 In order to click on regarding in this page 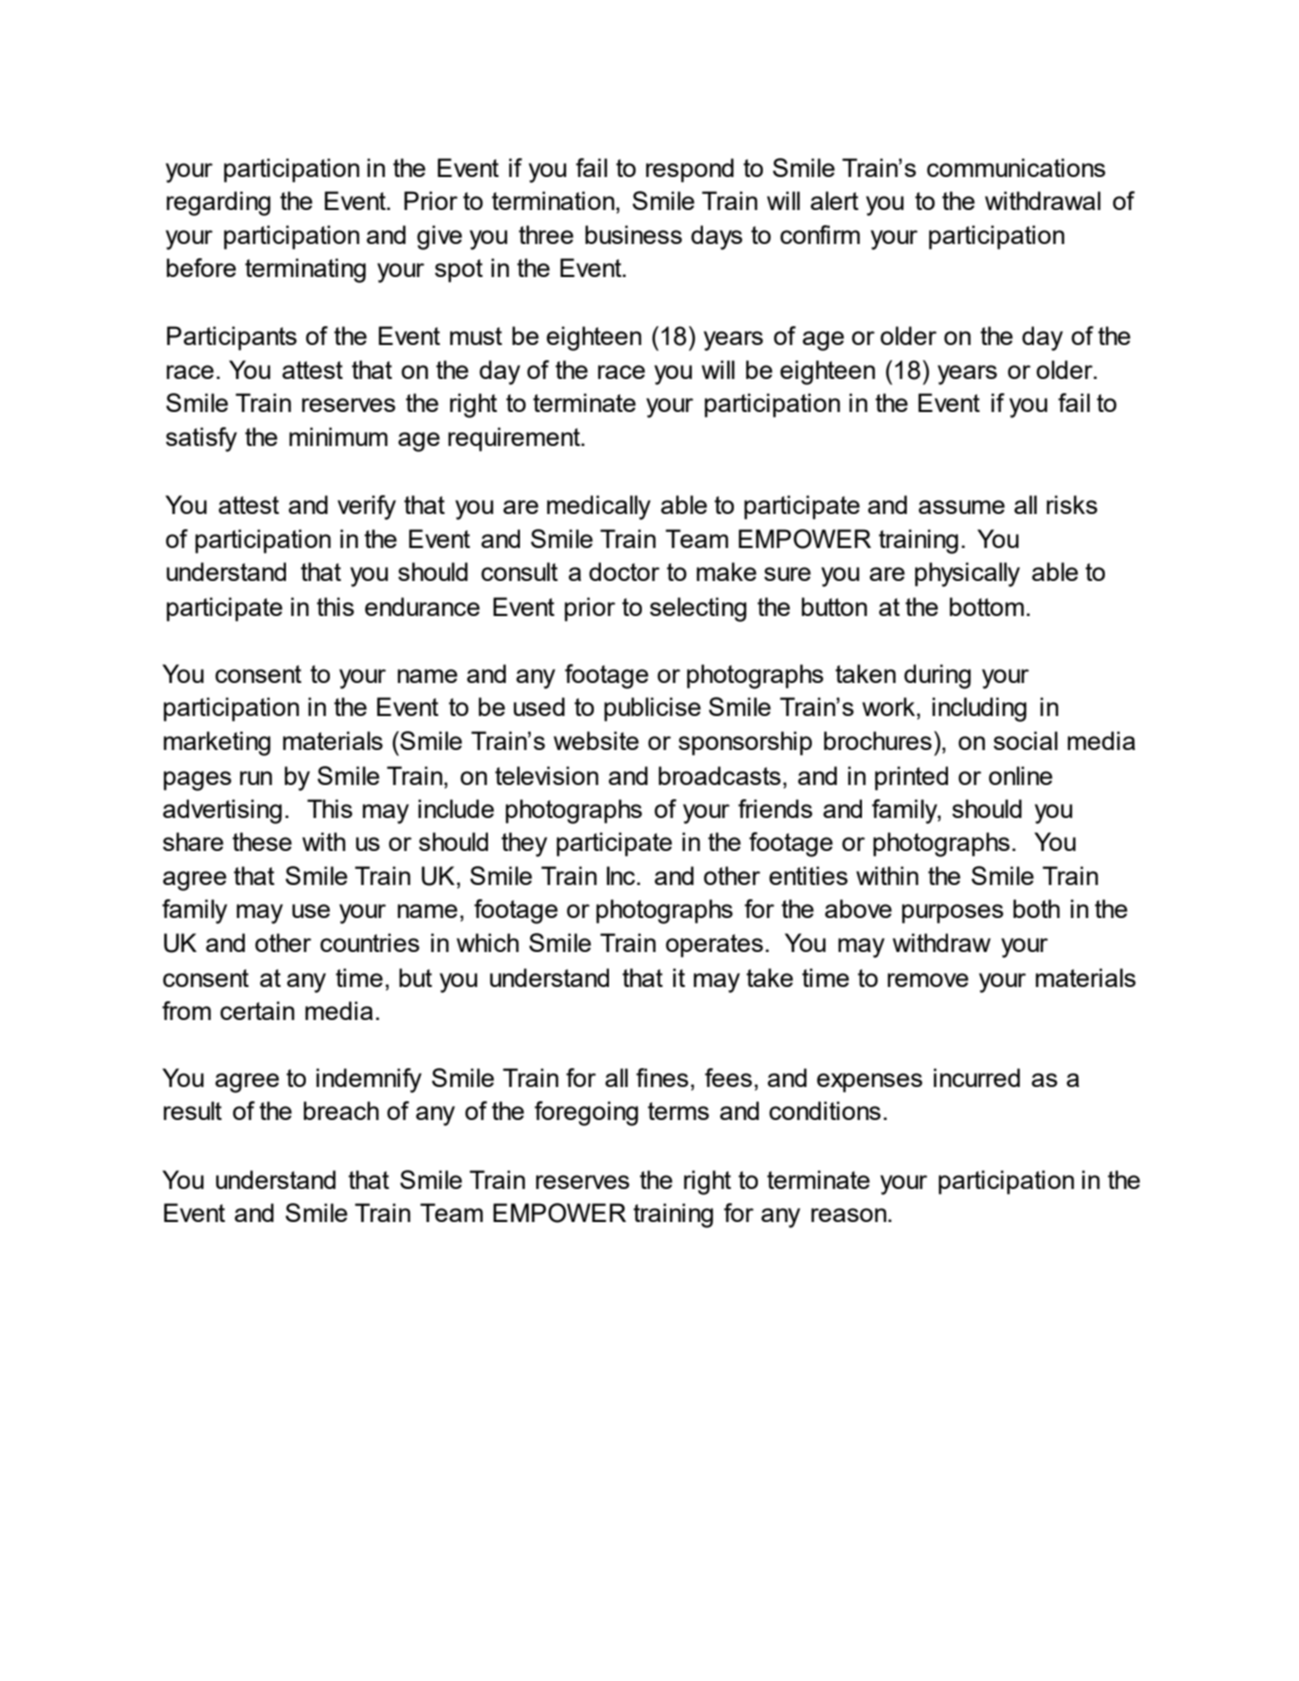, I will do `click(219, 203)`.
